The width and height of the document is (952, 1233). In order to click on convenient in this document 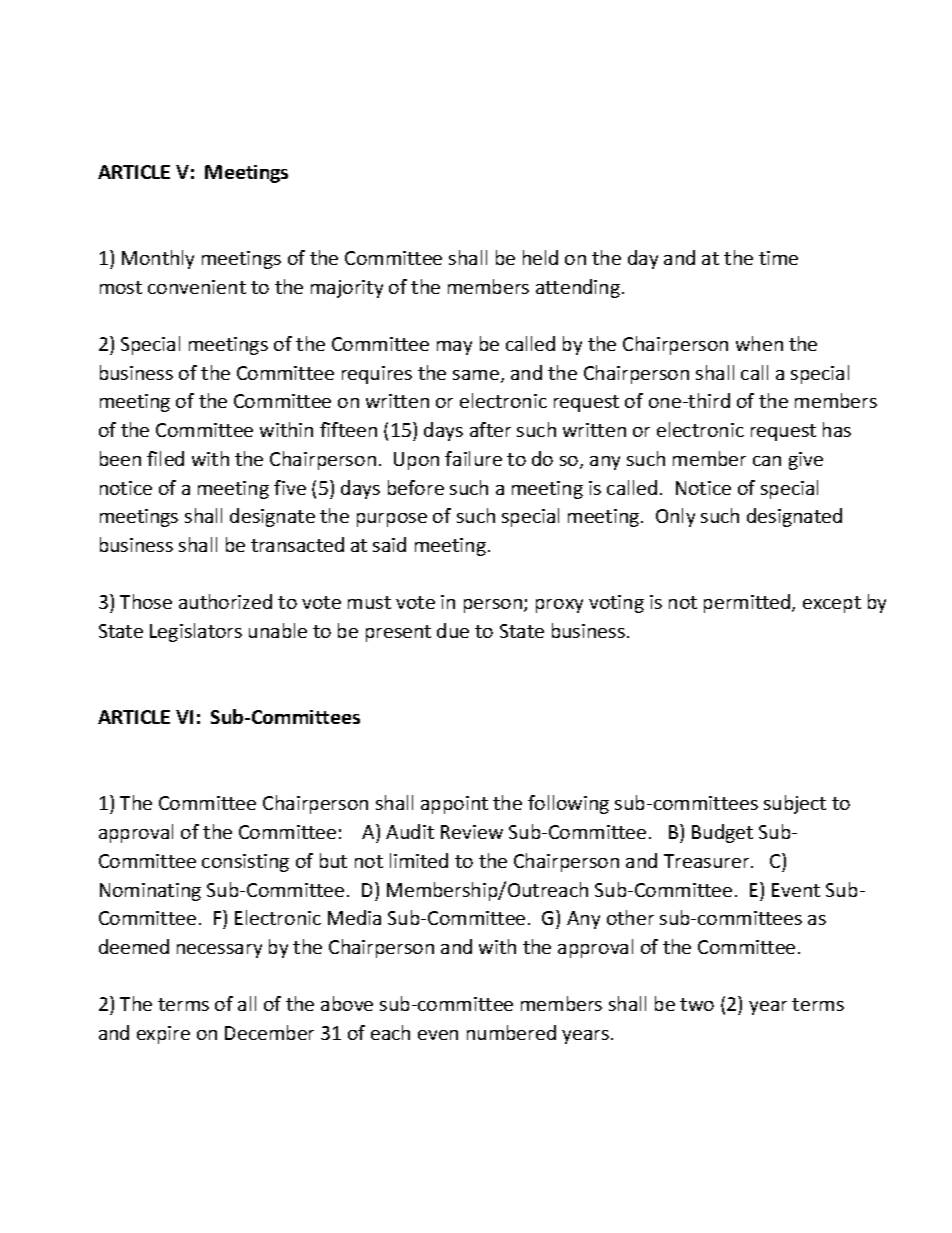, I will do `click(197, 287)`.
